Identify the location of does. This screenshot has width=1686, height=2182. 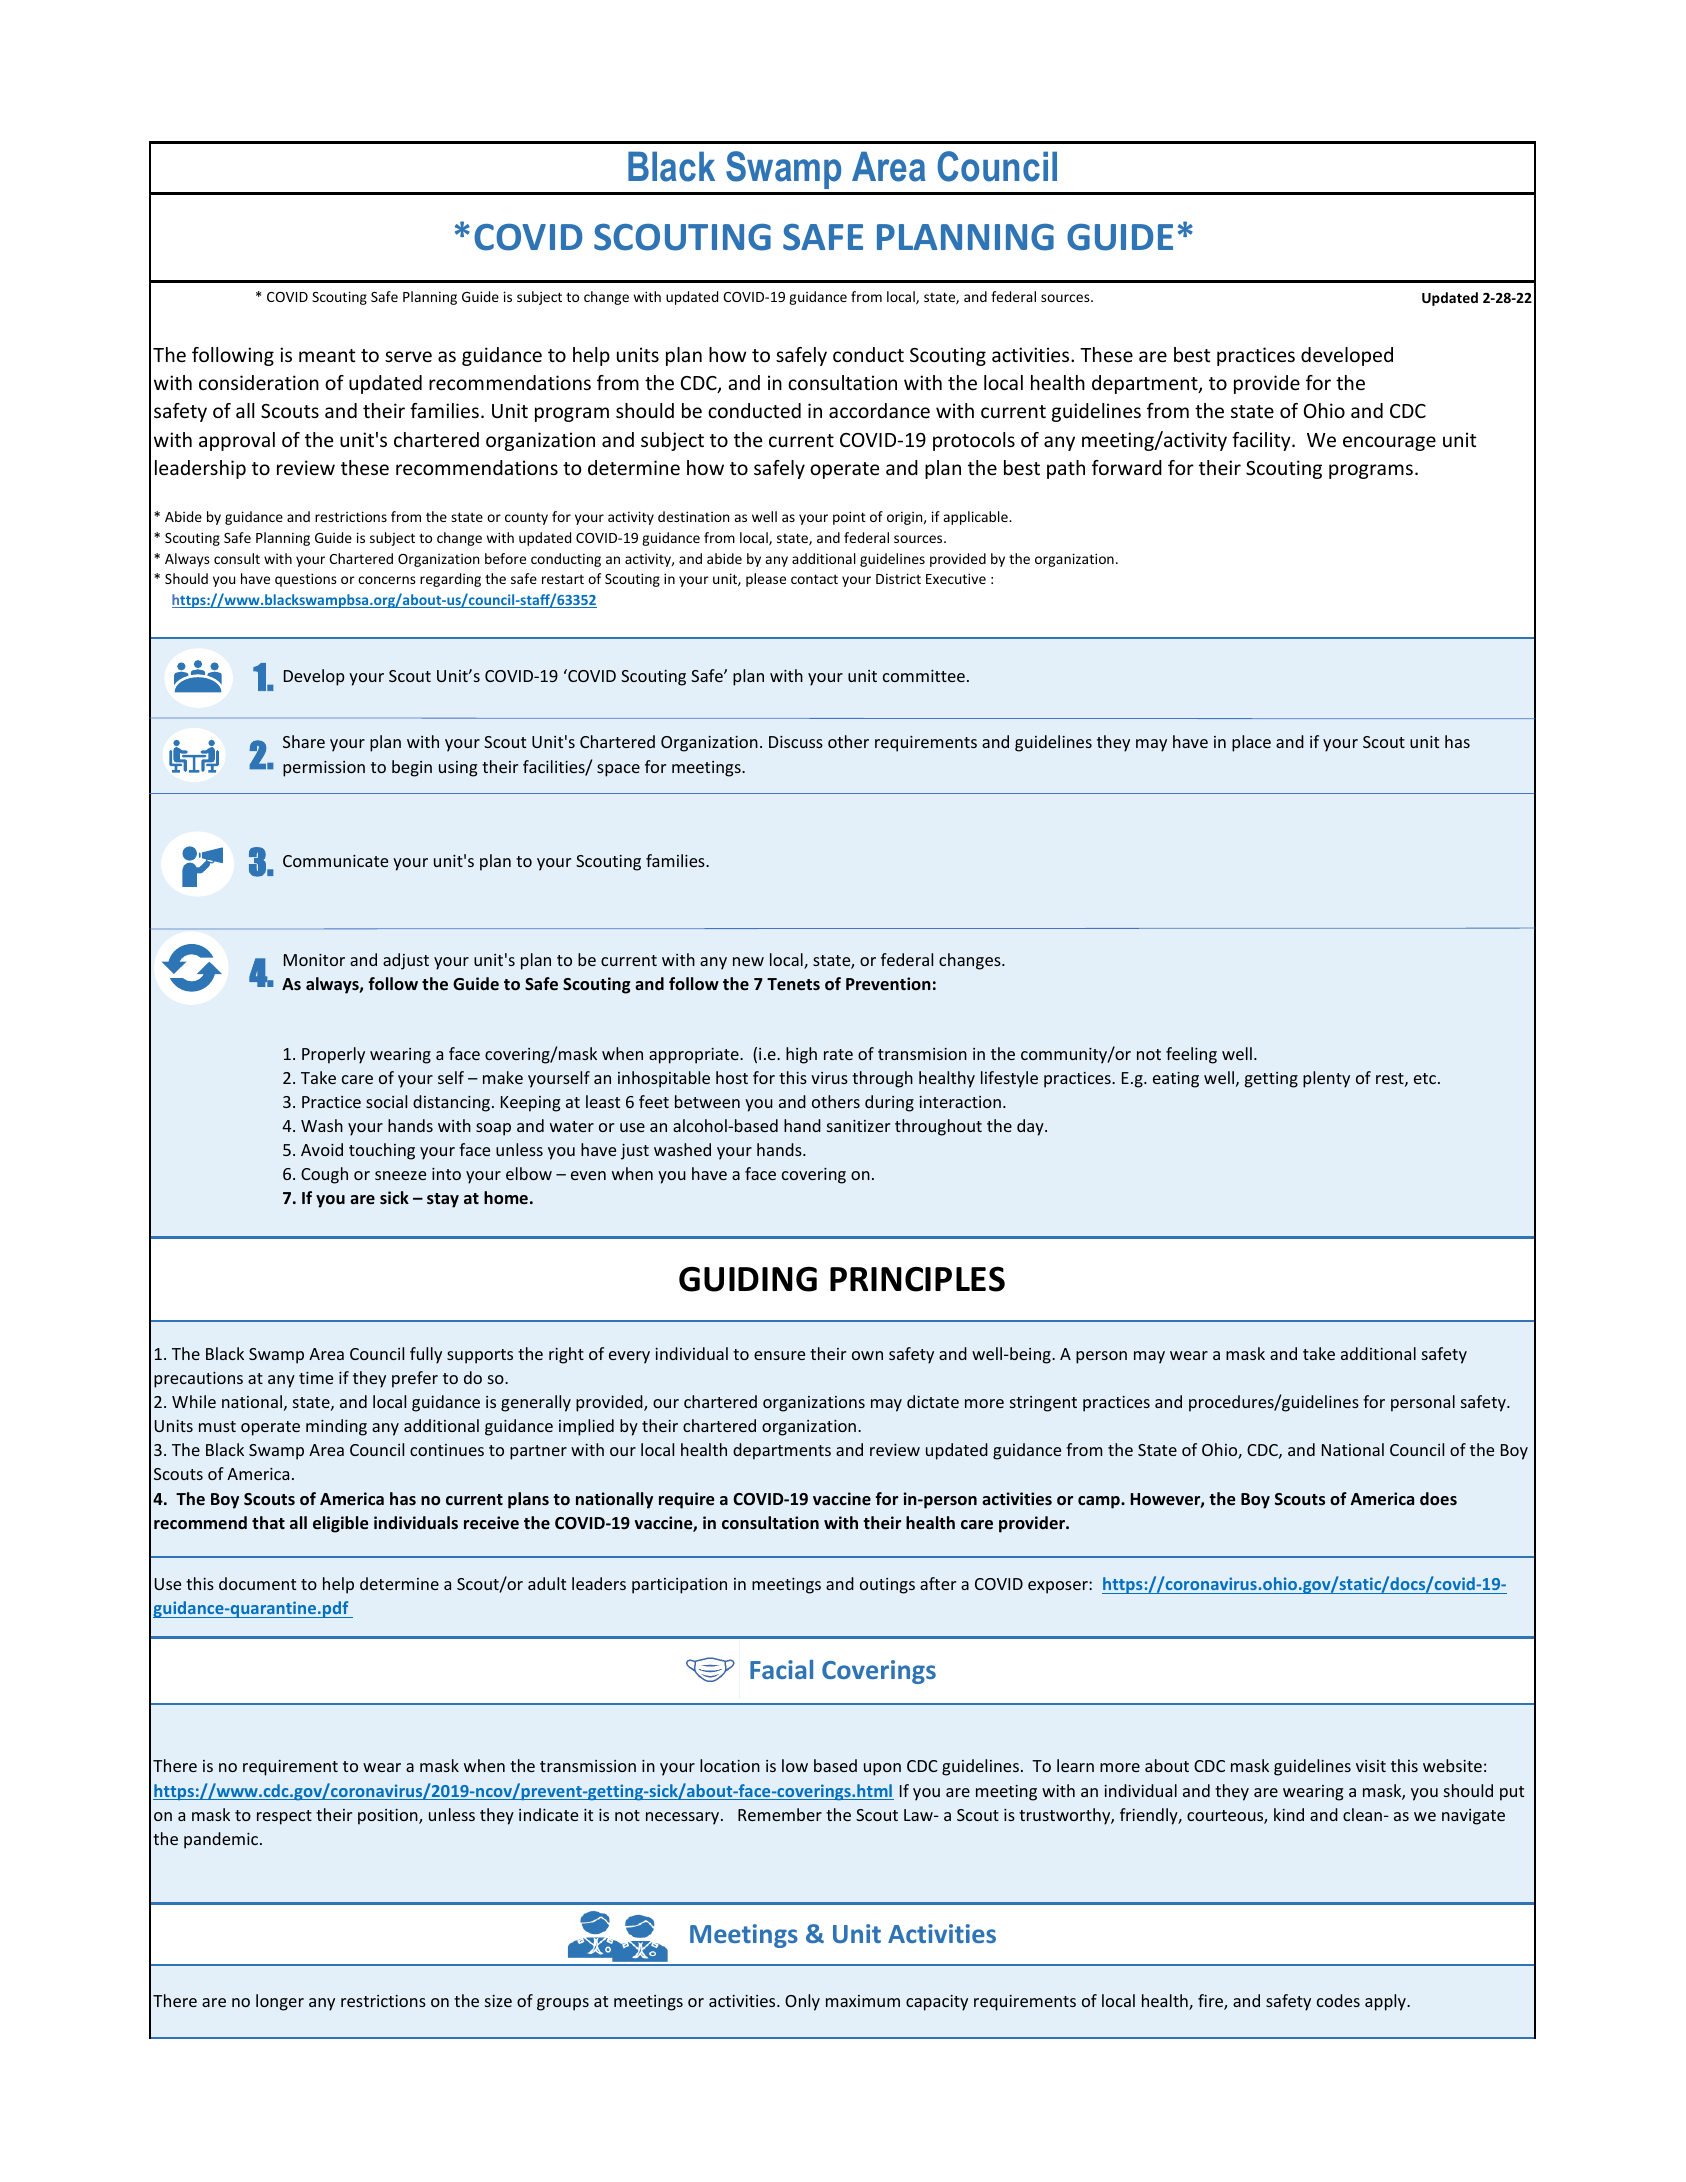
(1438, 1498).
